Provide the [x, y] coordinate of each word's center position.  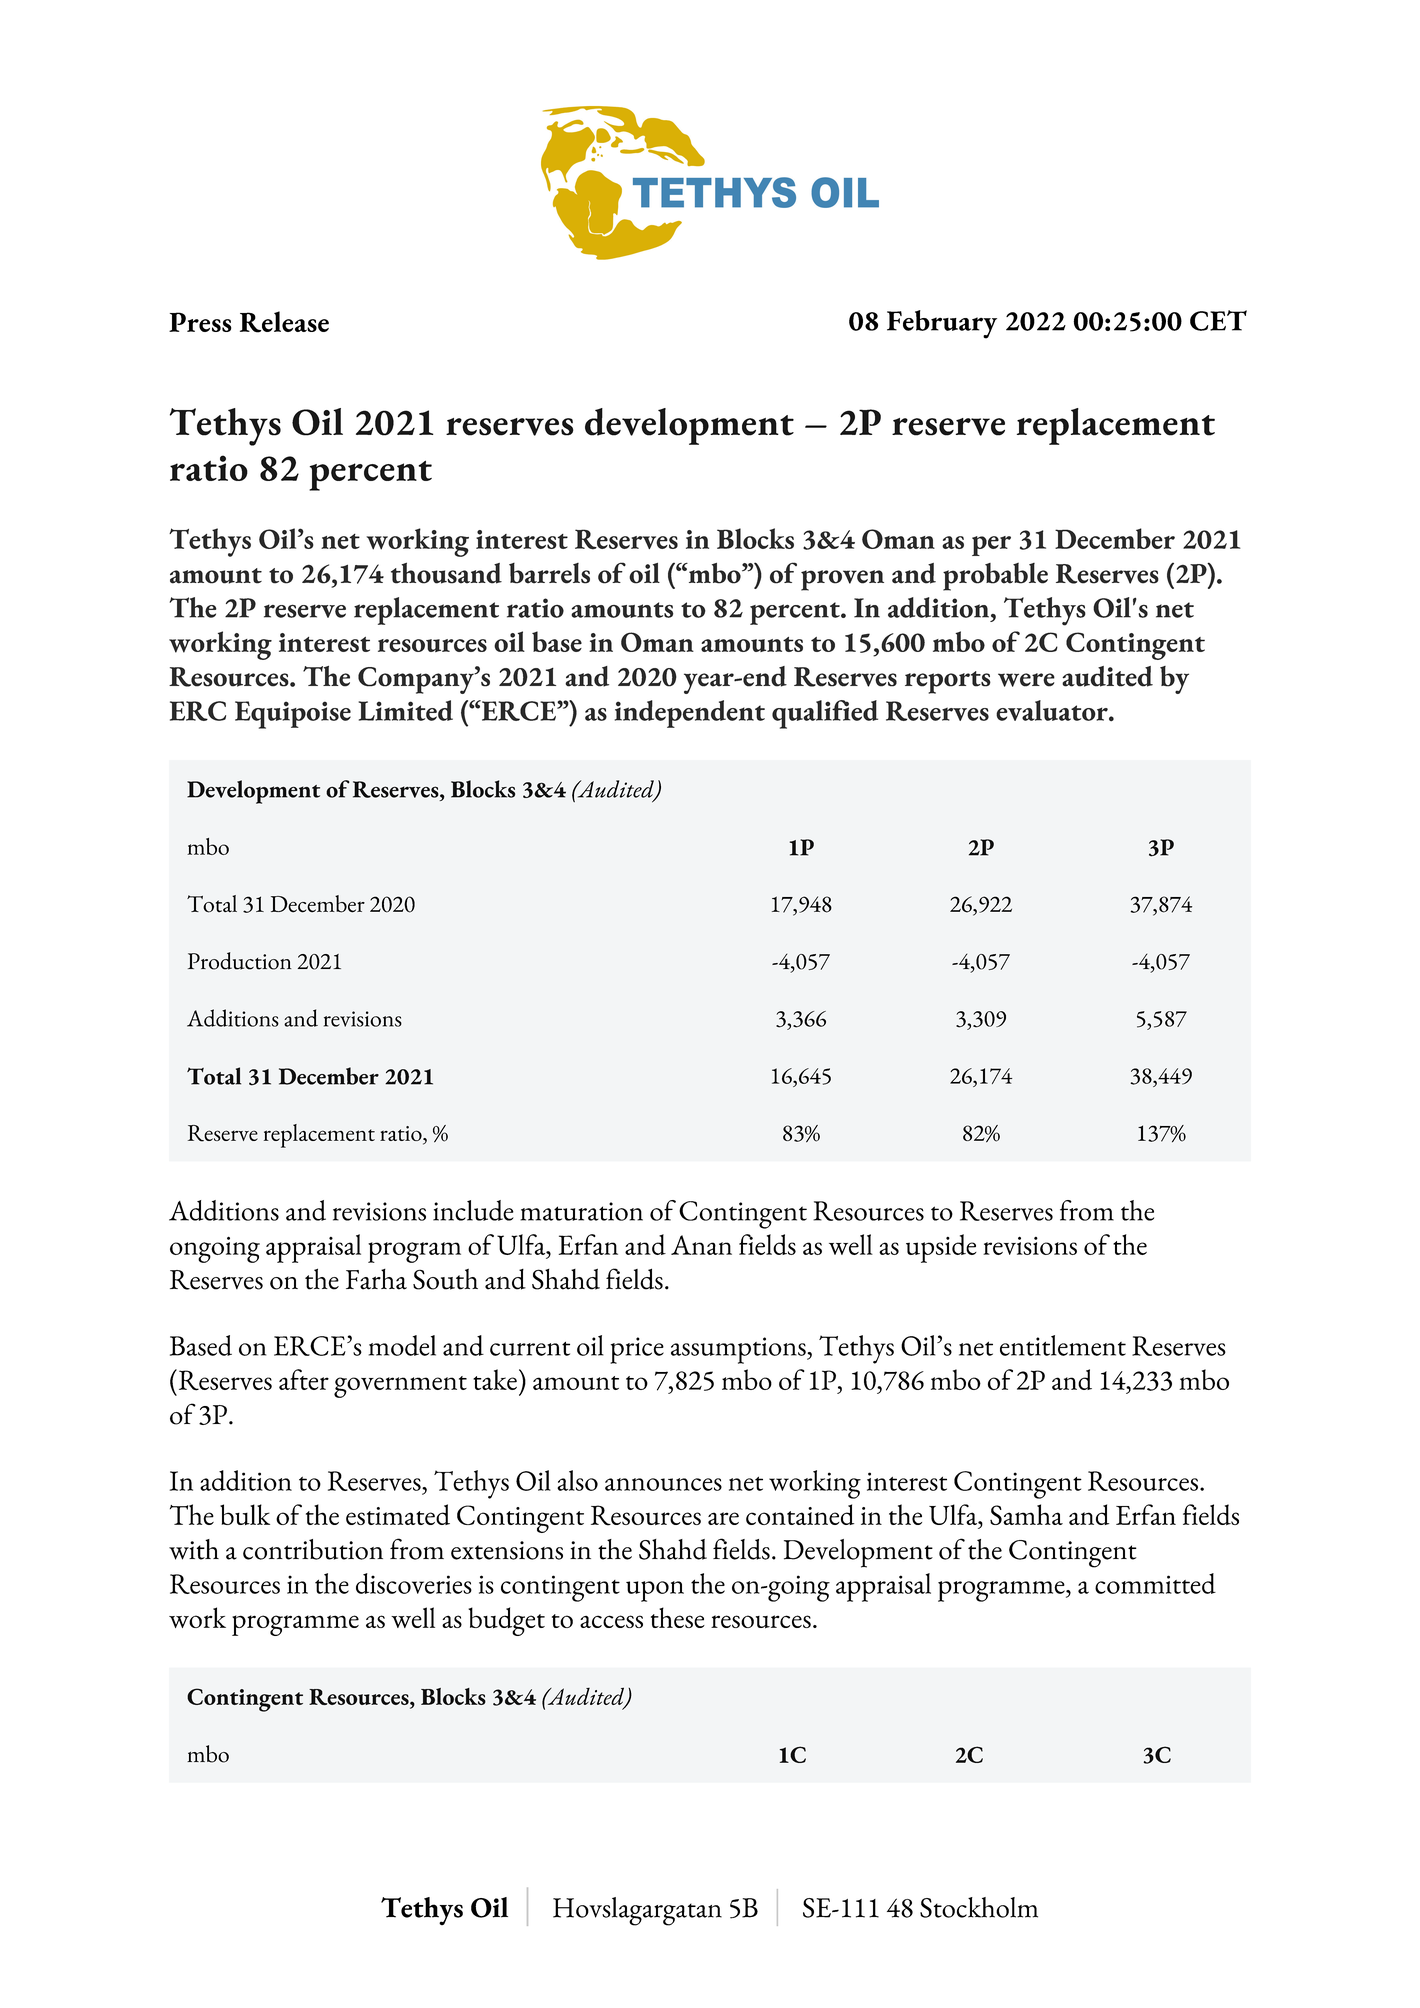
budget [506, 1621]
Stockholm [979, 1907]
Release [284, 322]
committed [1155, 1583]
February [942, 324]
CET [1218, 320]
